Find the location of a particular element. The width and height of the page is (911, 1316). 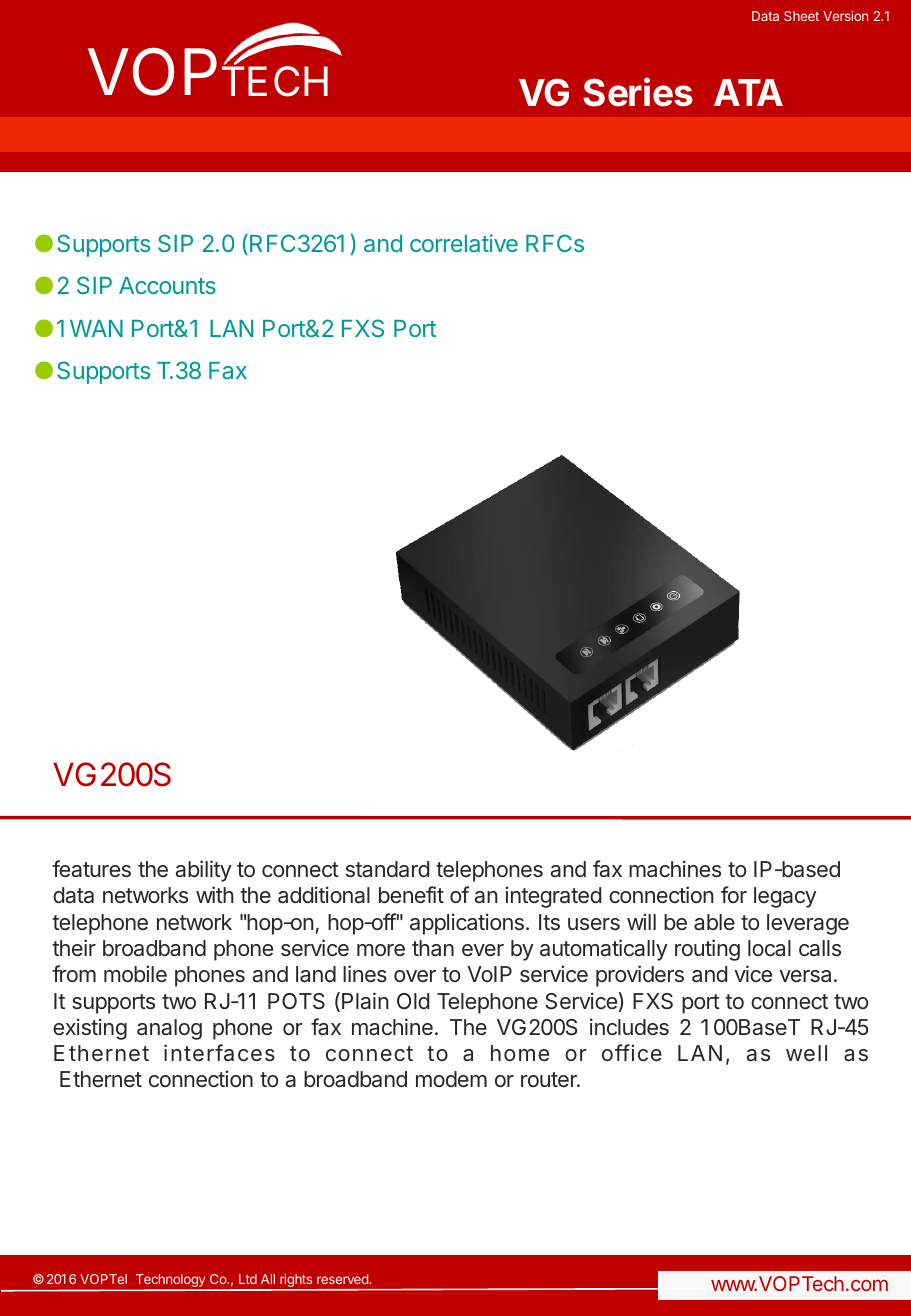

Technology is located at coordinates (170, 1282).
